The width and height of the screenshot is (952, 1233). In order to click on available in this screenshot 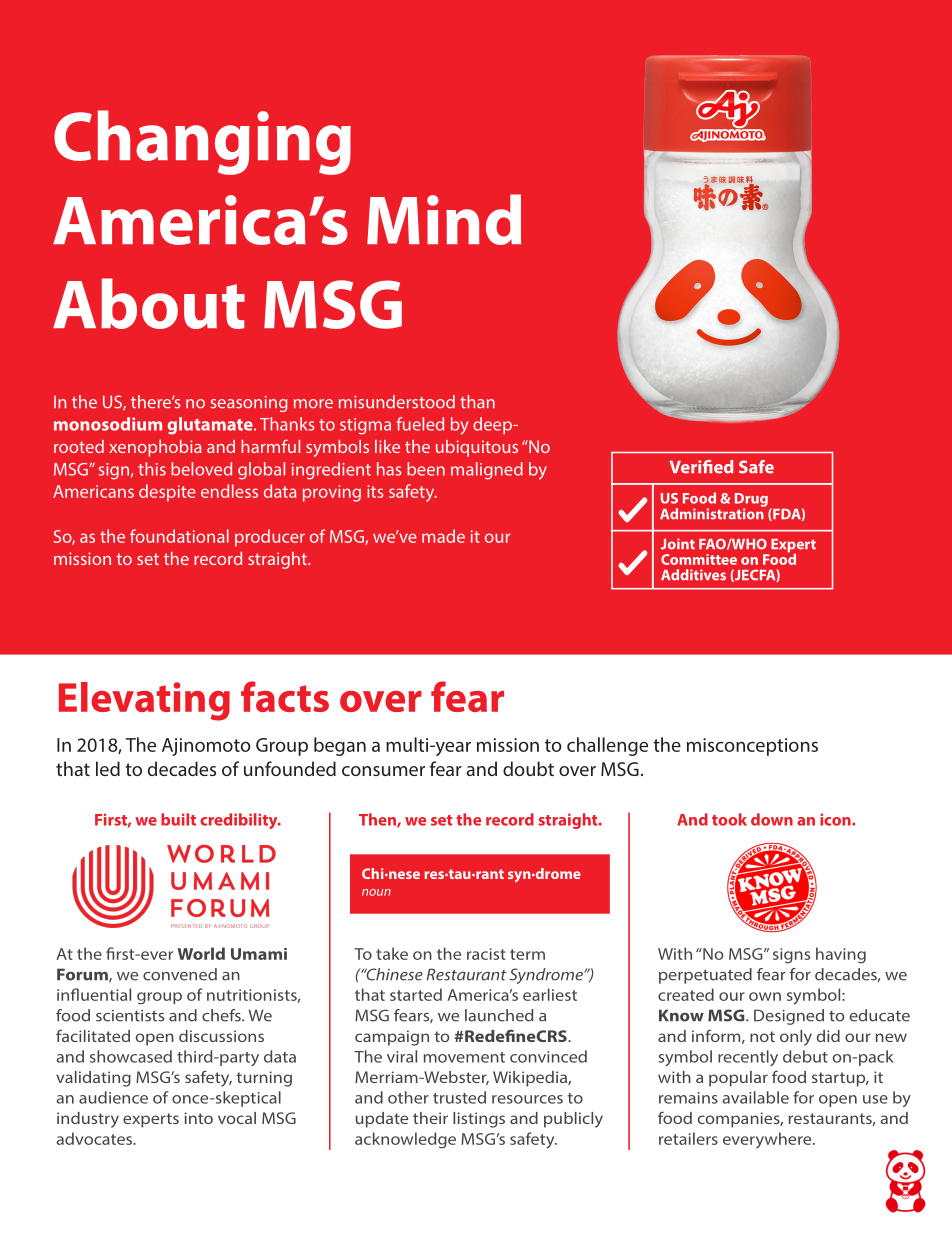, I will do `click(755, 1097)`.
